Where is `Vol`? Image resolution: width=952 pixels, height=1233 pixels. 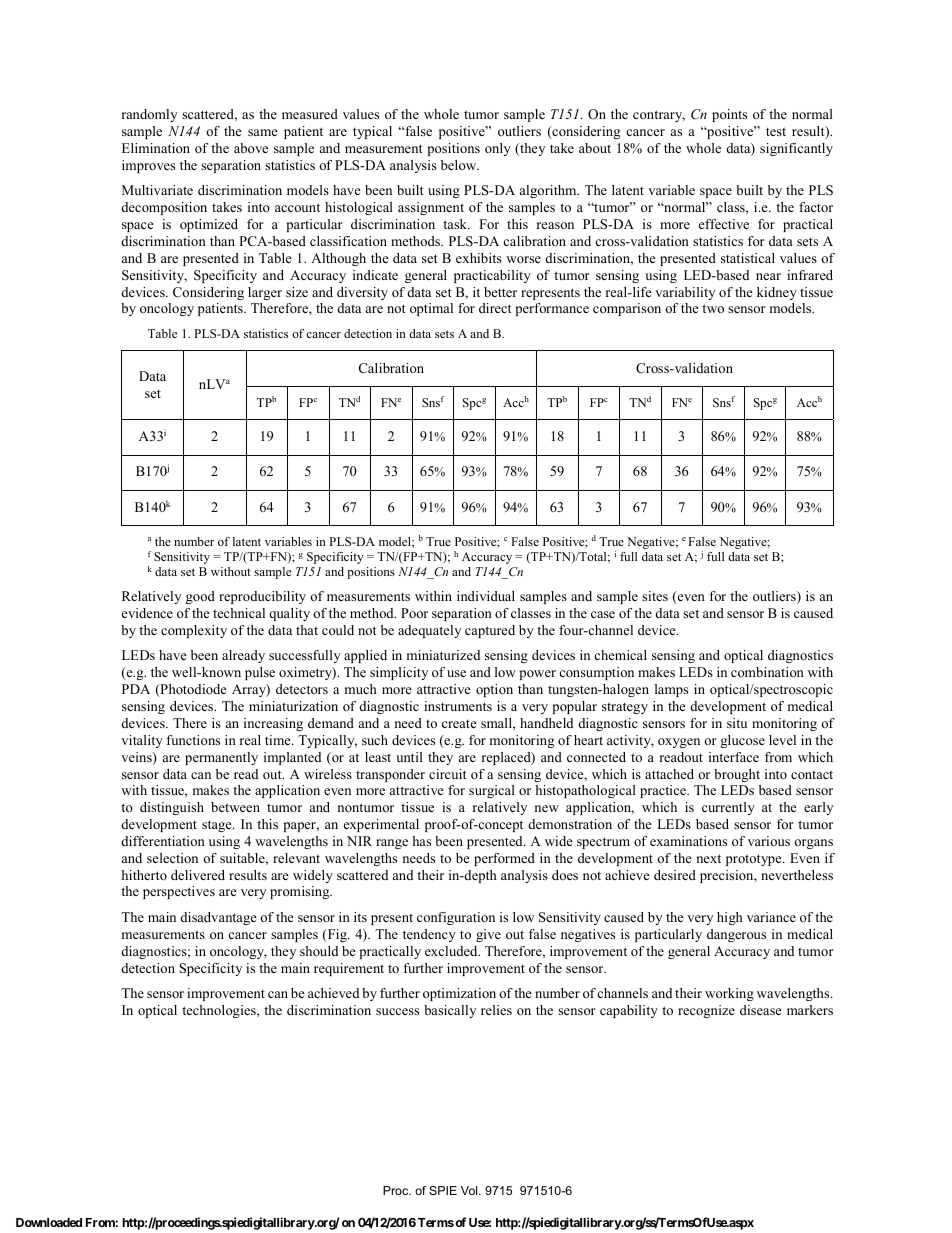 Vol is located at coordinates (470, 1190).
